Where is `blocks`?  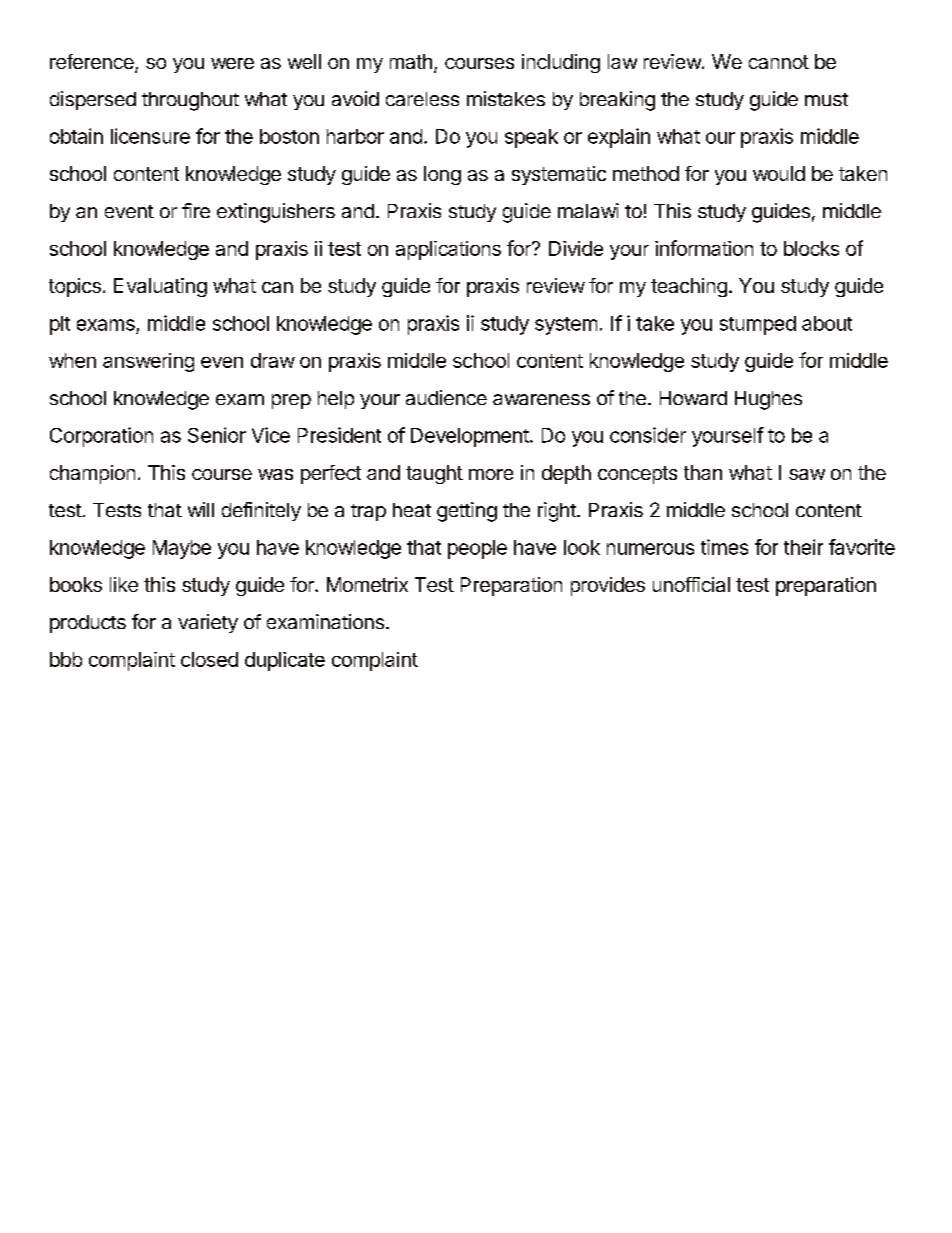
blocks is located at coordinates (811, 248).
